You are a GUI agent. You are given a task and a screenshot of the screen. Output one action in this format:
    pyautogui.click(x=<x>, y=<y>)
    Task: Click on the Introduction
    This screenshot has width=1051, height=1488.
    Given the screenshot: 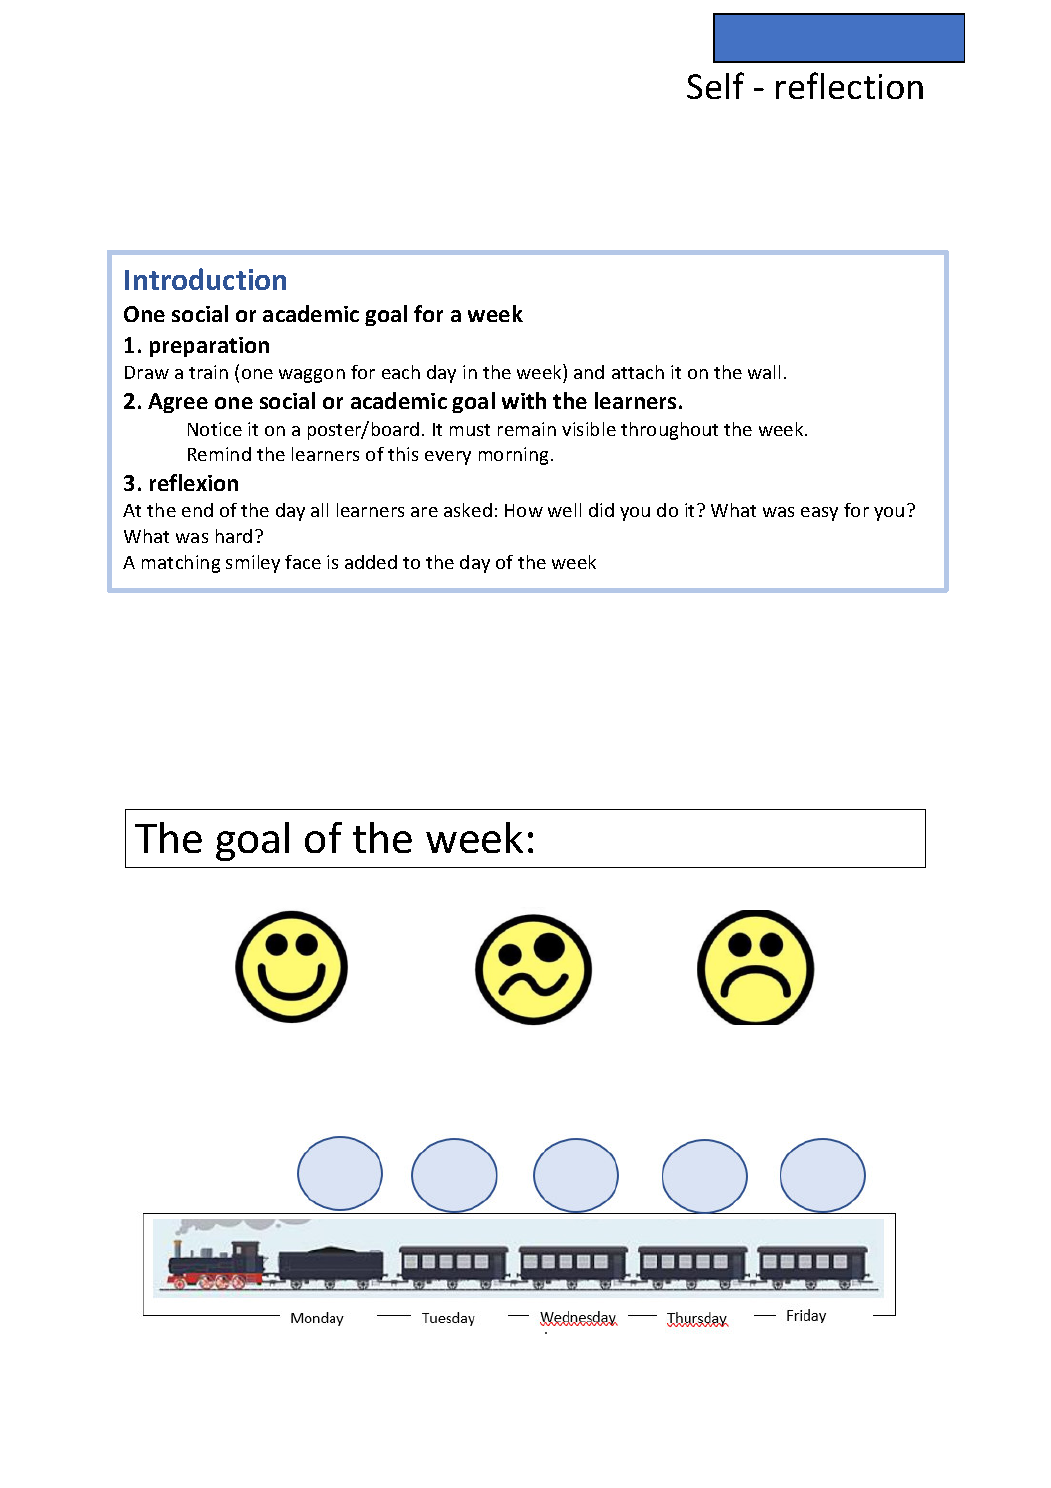 What is the action you would take?
    pyautogui.click(x=205, y=279)
